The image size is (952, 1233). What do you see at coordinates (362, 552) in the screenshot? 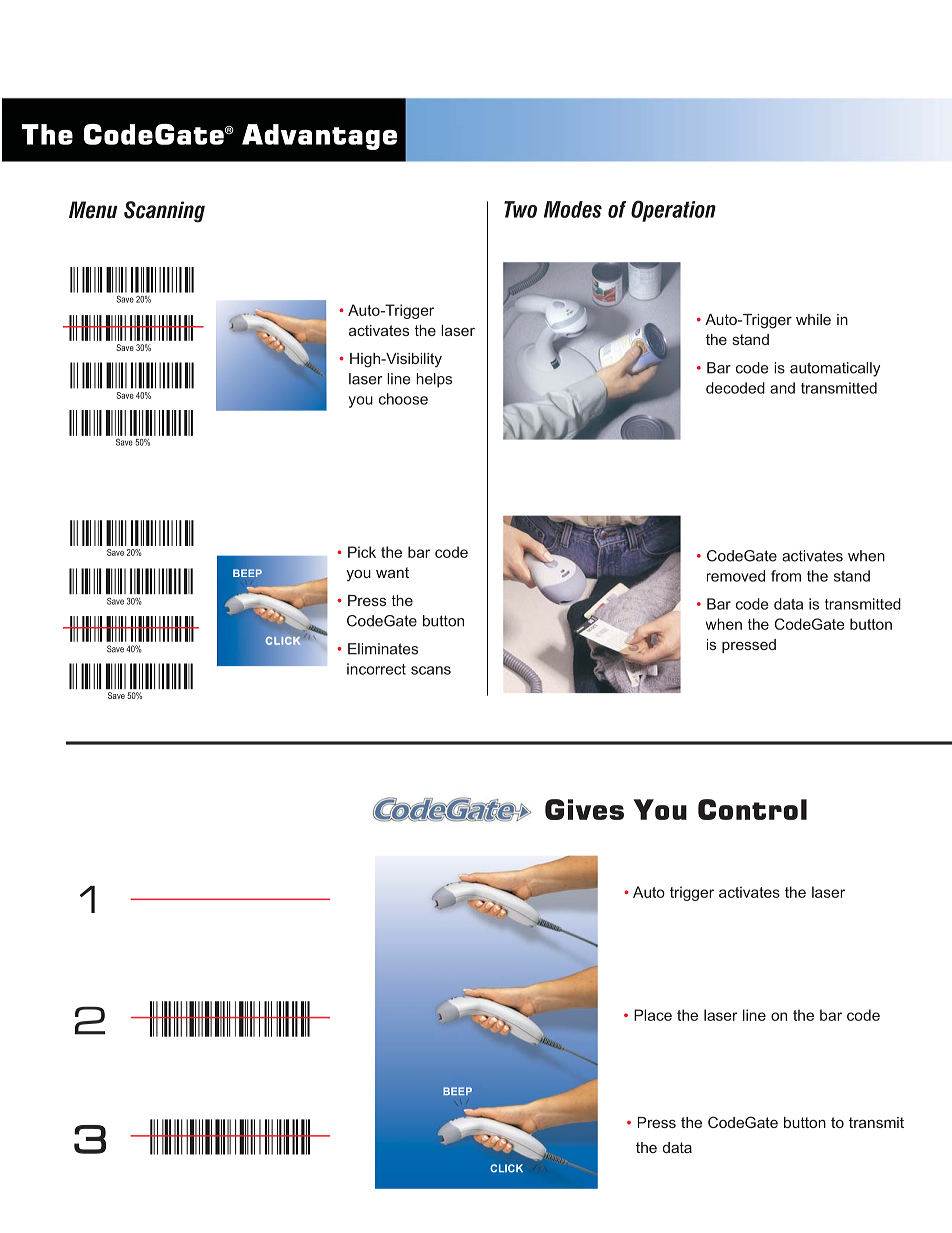
I see `Pick` at bounding box center [362, 552].
